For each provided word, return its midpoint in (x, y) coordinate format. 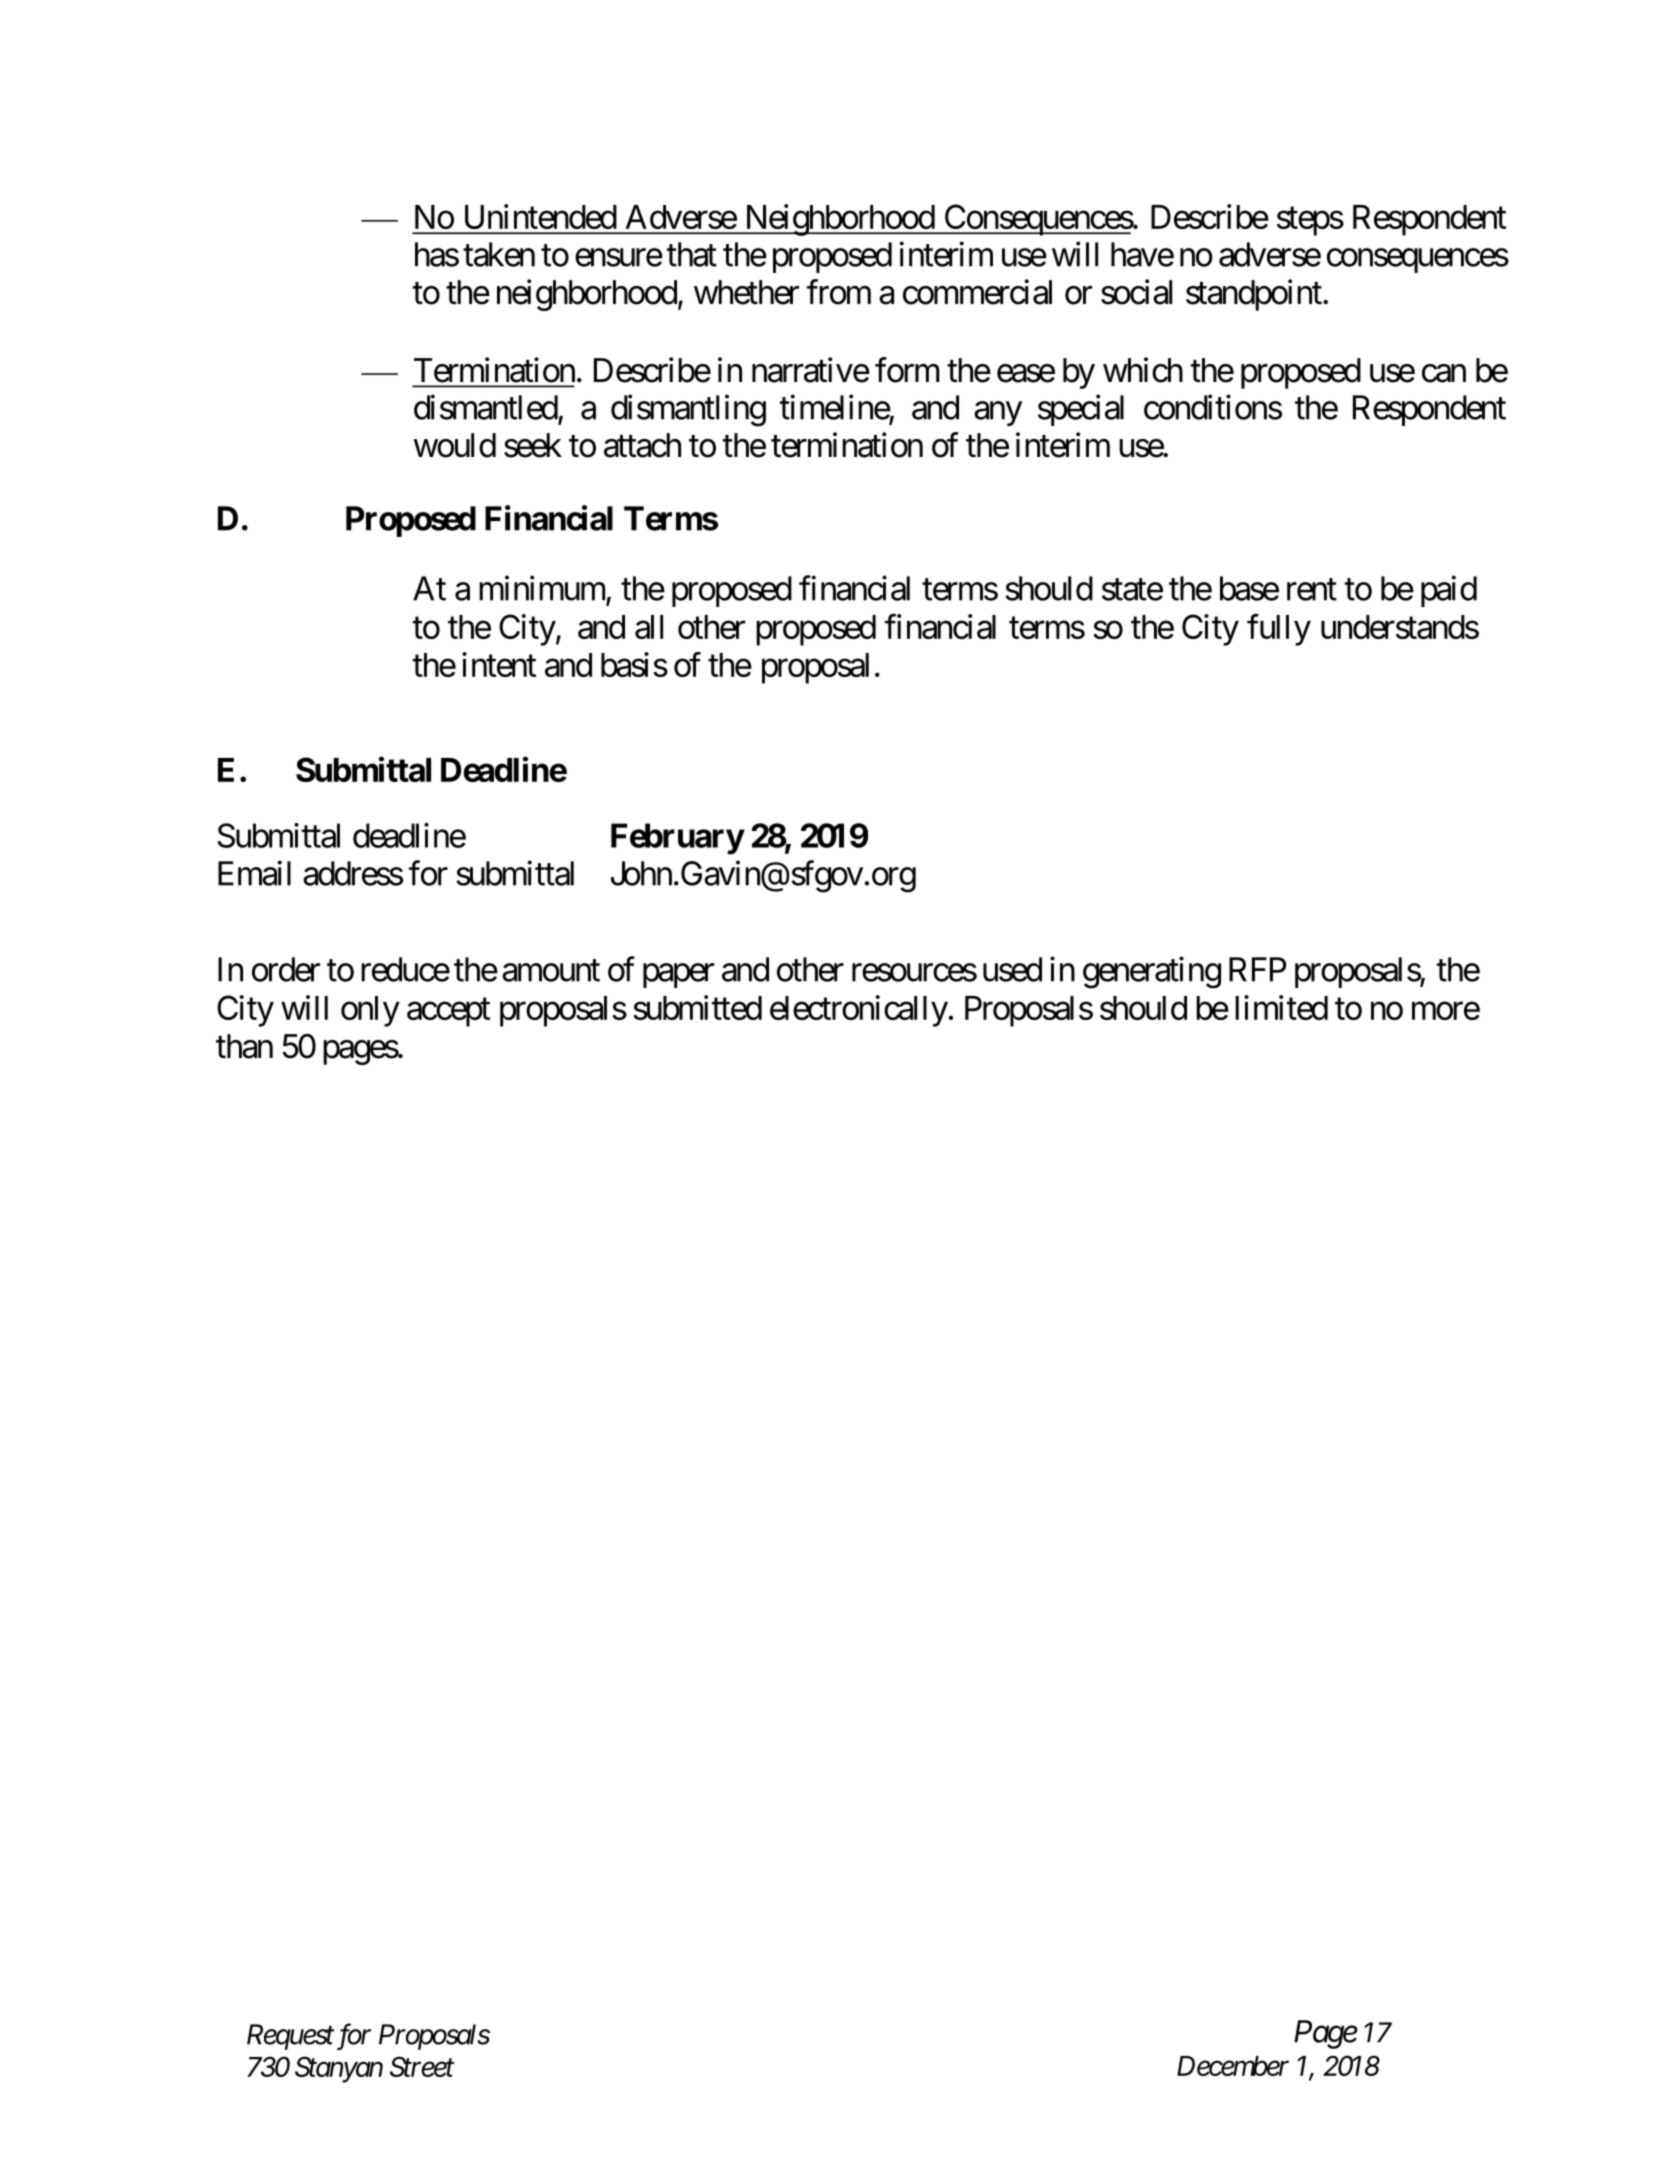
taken (499, 254)
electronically (859, 1011)
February (677, 839)
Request (290, 2037)
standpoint (1254, 295)
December (1233, 2066)
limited (1281, 1007)
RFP (1257, 969)
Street (422, 2066)
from (839, 292)
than (244, 1046)
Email (254, 873)
